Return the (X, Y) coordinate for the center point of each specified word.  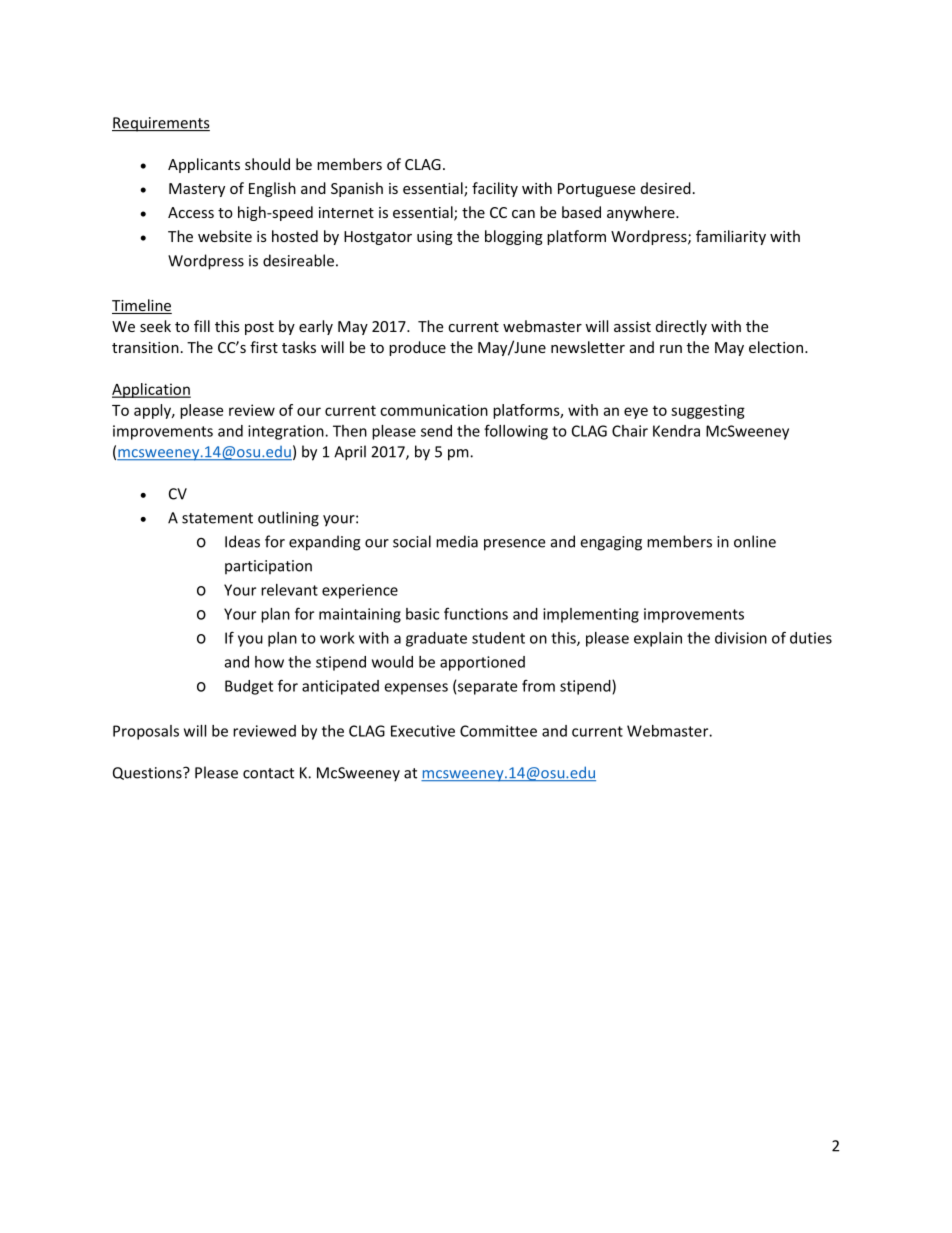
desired (666, 188)
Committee (498, 731)
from (538, 685)
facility (495, 189)
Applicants (204, 165)
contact (268, 773)
